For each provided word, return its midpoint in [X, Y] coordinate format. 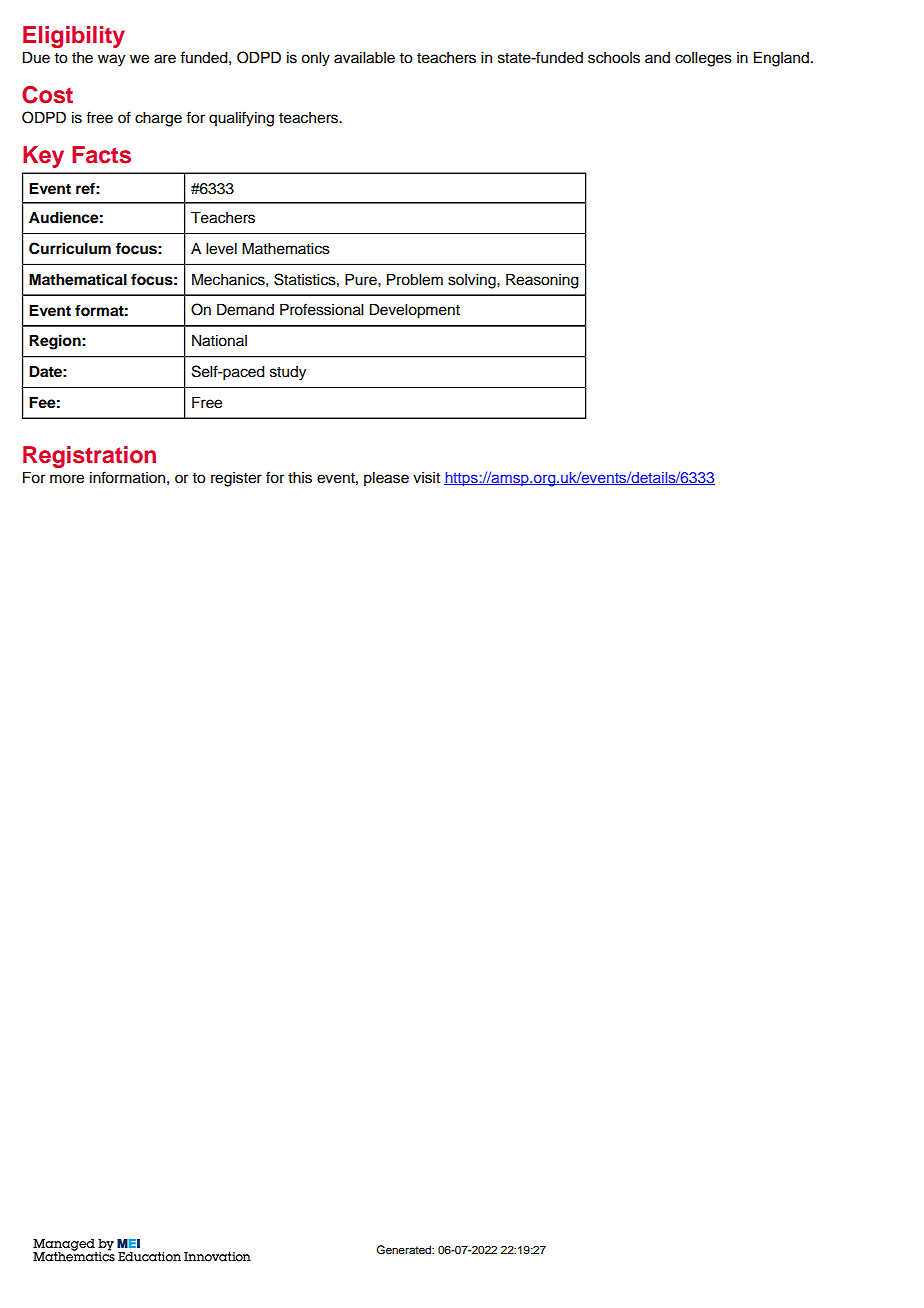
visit [426, 478]
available [364, 58]
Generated [404, 1249]
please [386, 479]
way [111, 60]
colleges [703, 59]
